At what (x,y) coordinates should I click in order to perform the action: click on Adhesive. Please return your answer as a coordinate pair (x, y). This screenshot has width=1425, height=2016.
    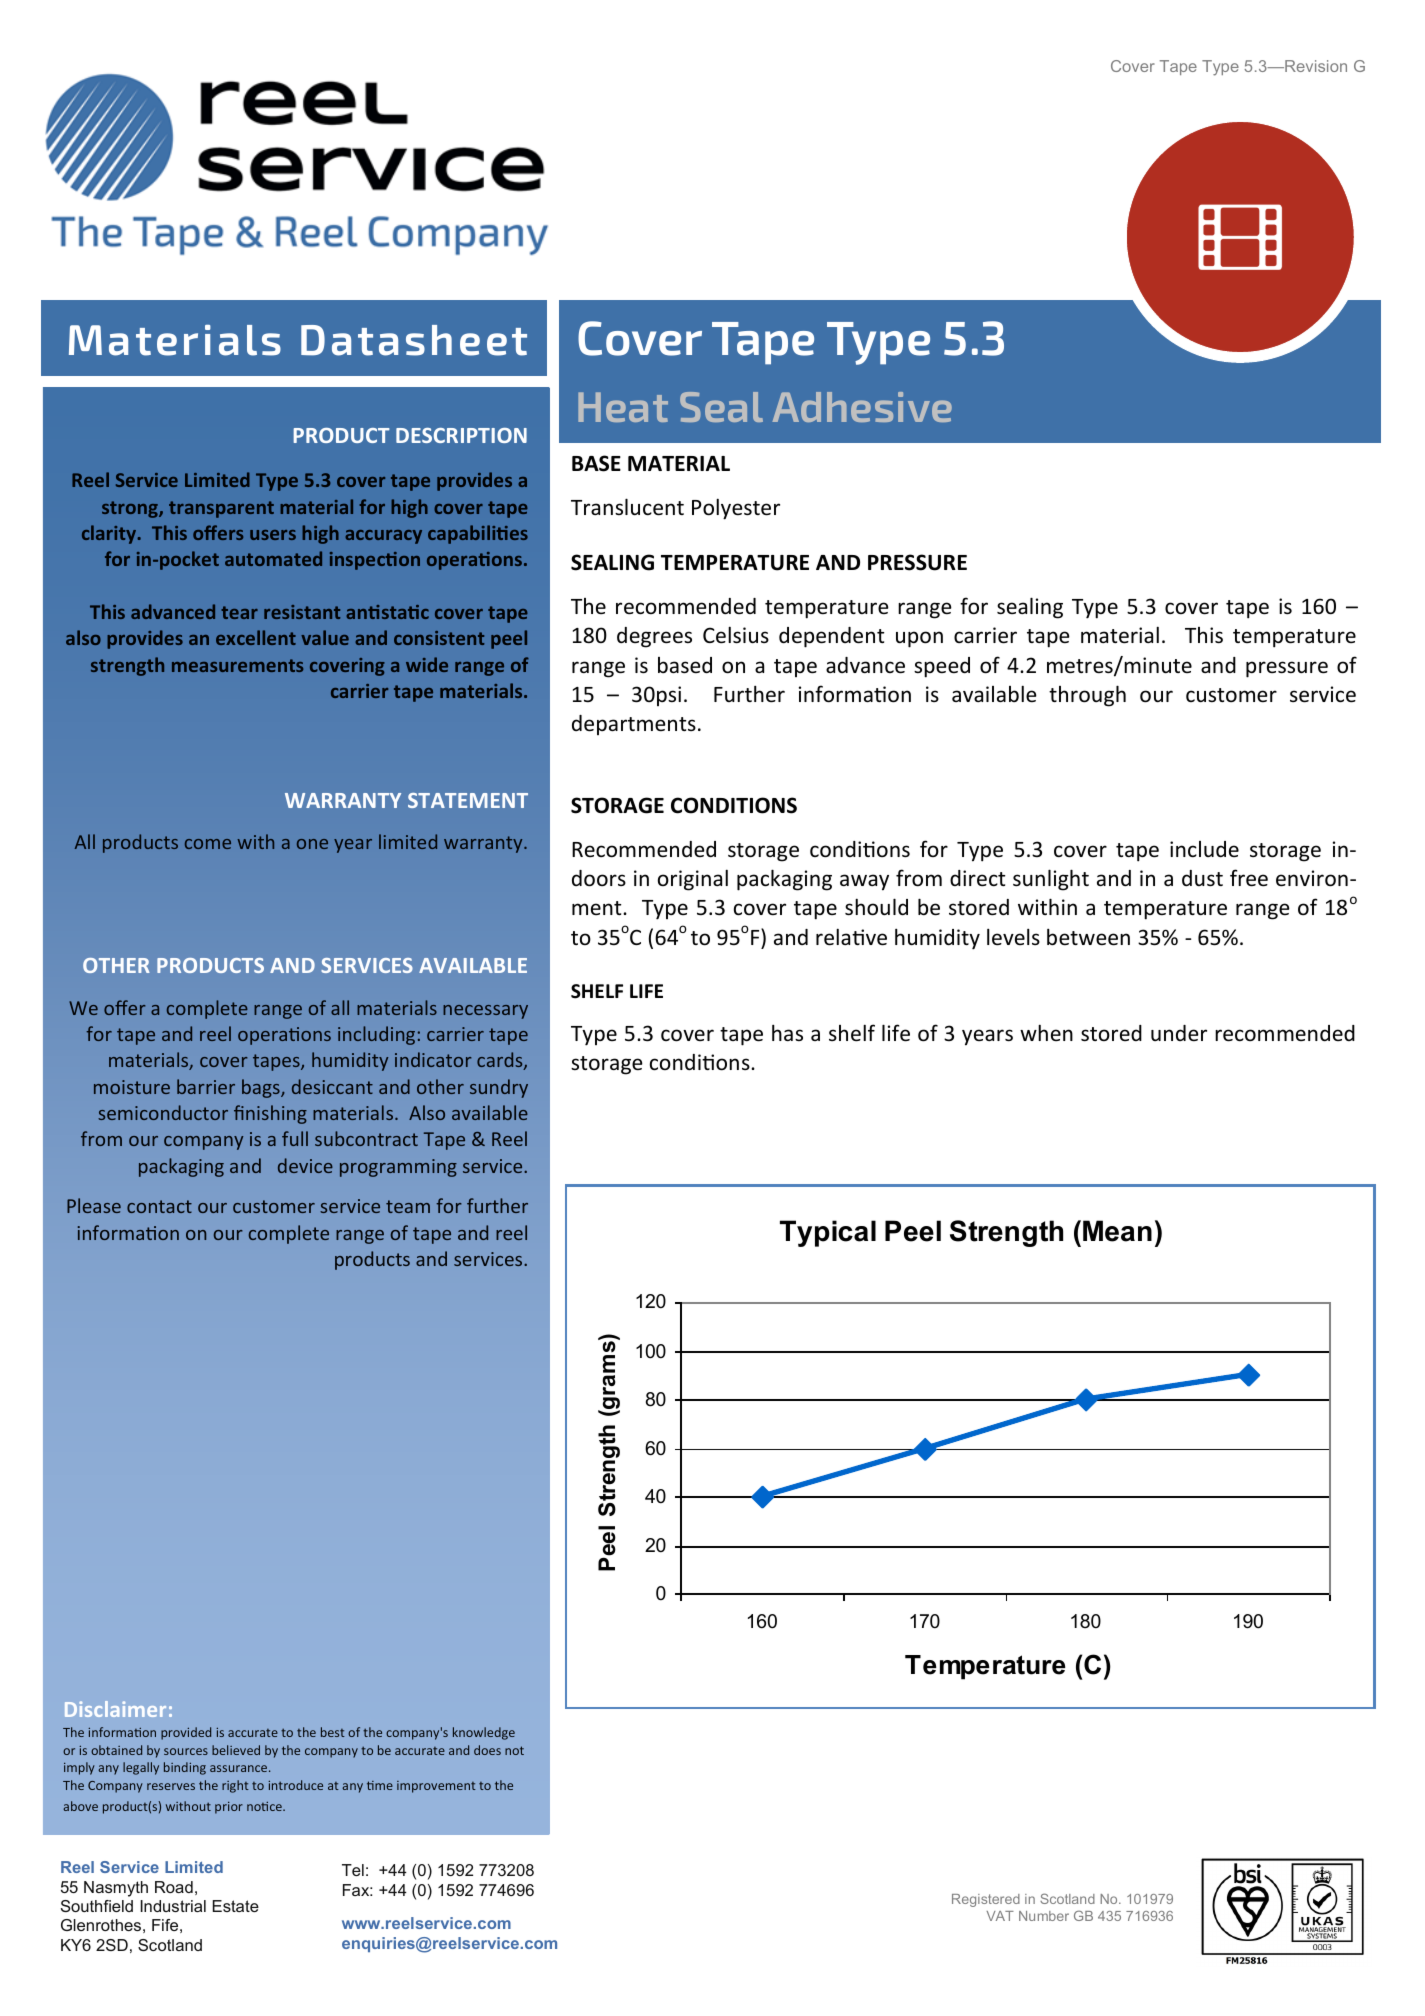
    Looking at the image, I should click on (862, 407).
